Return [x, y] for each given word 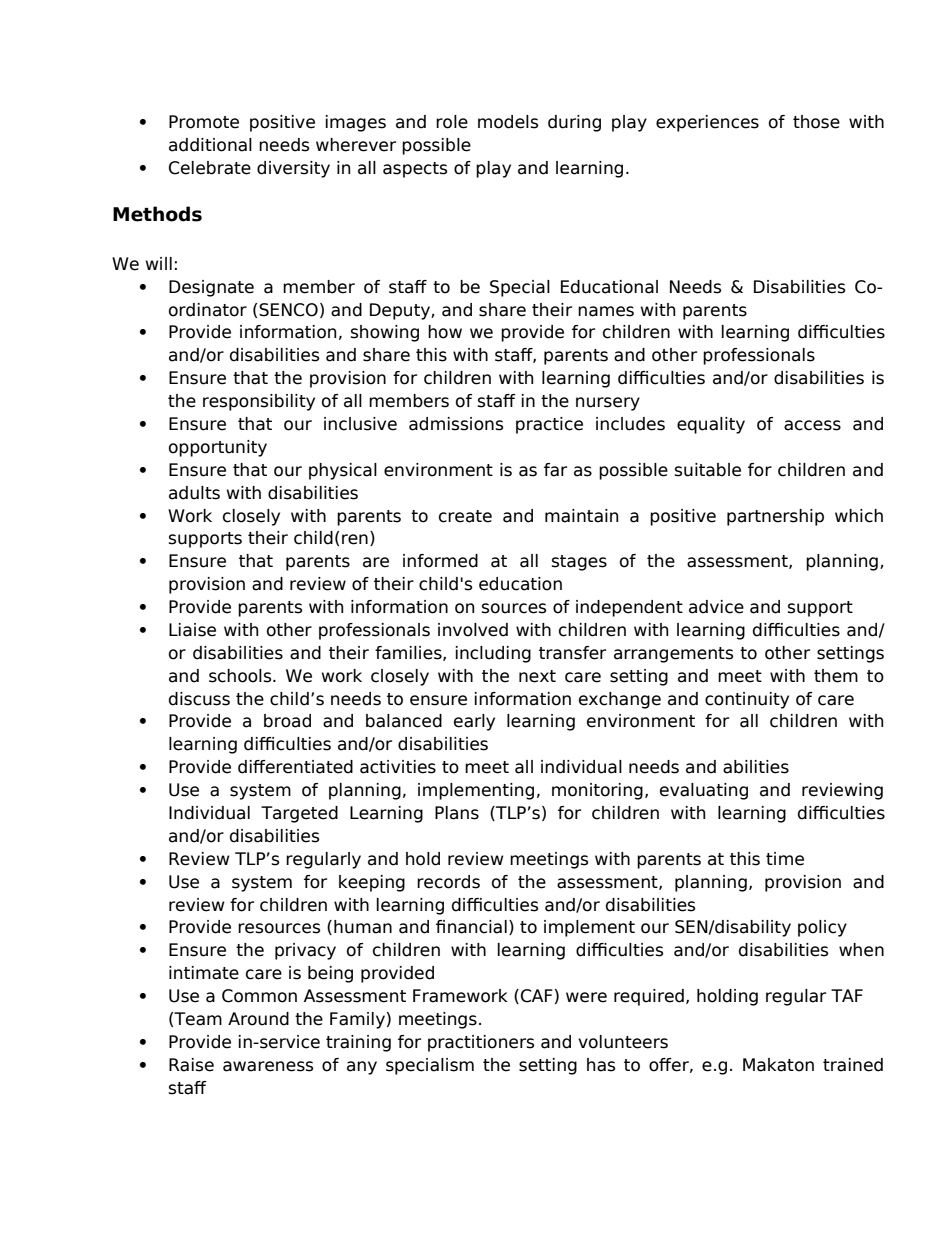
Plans [457, 813]
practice [549, 425]
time [785, 859]
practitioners [481, 1043]
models [508, 122]
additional [210, 145]
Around [258, 1019]
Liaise [192, 630]
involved [473, 630]
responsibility [259, 402]
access [812, 425]
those [816, 122]
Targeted [299, 814]
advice [716, 607]
